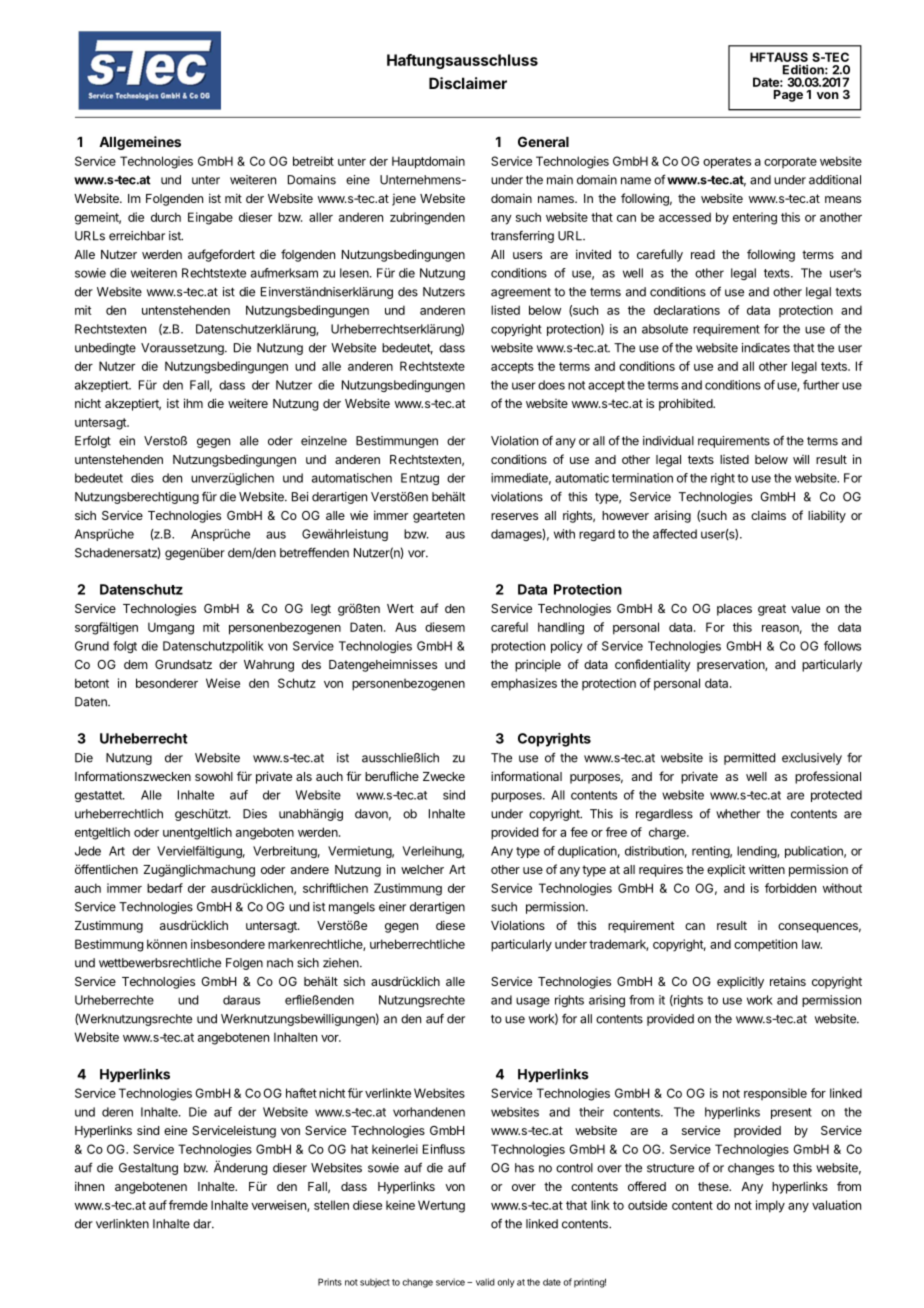  I want to click on competition, so click(765, 945).
